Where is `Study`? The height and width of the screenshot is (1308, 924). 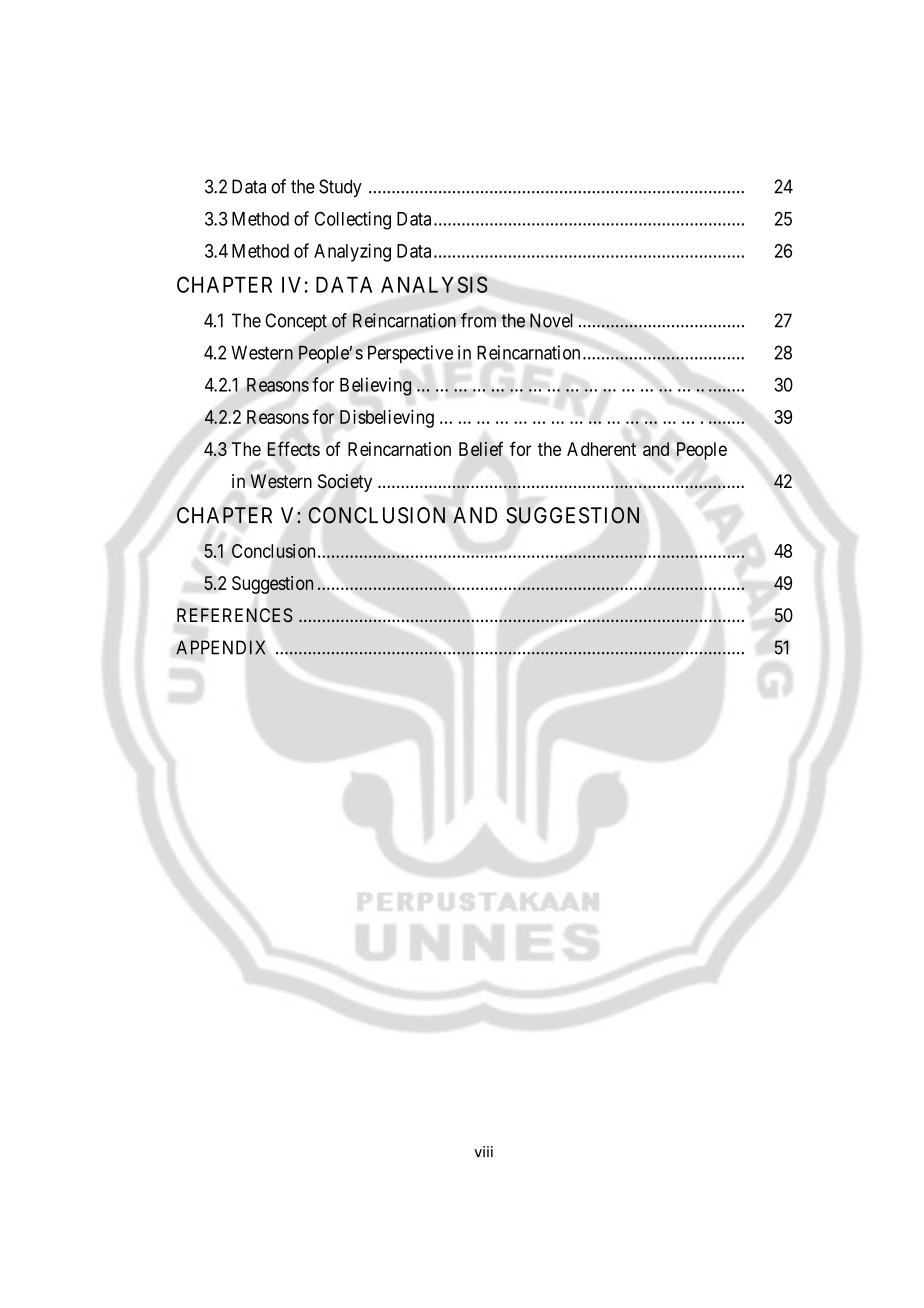
Study is located at coordinates (340, 188).
